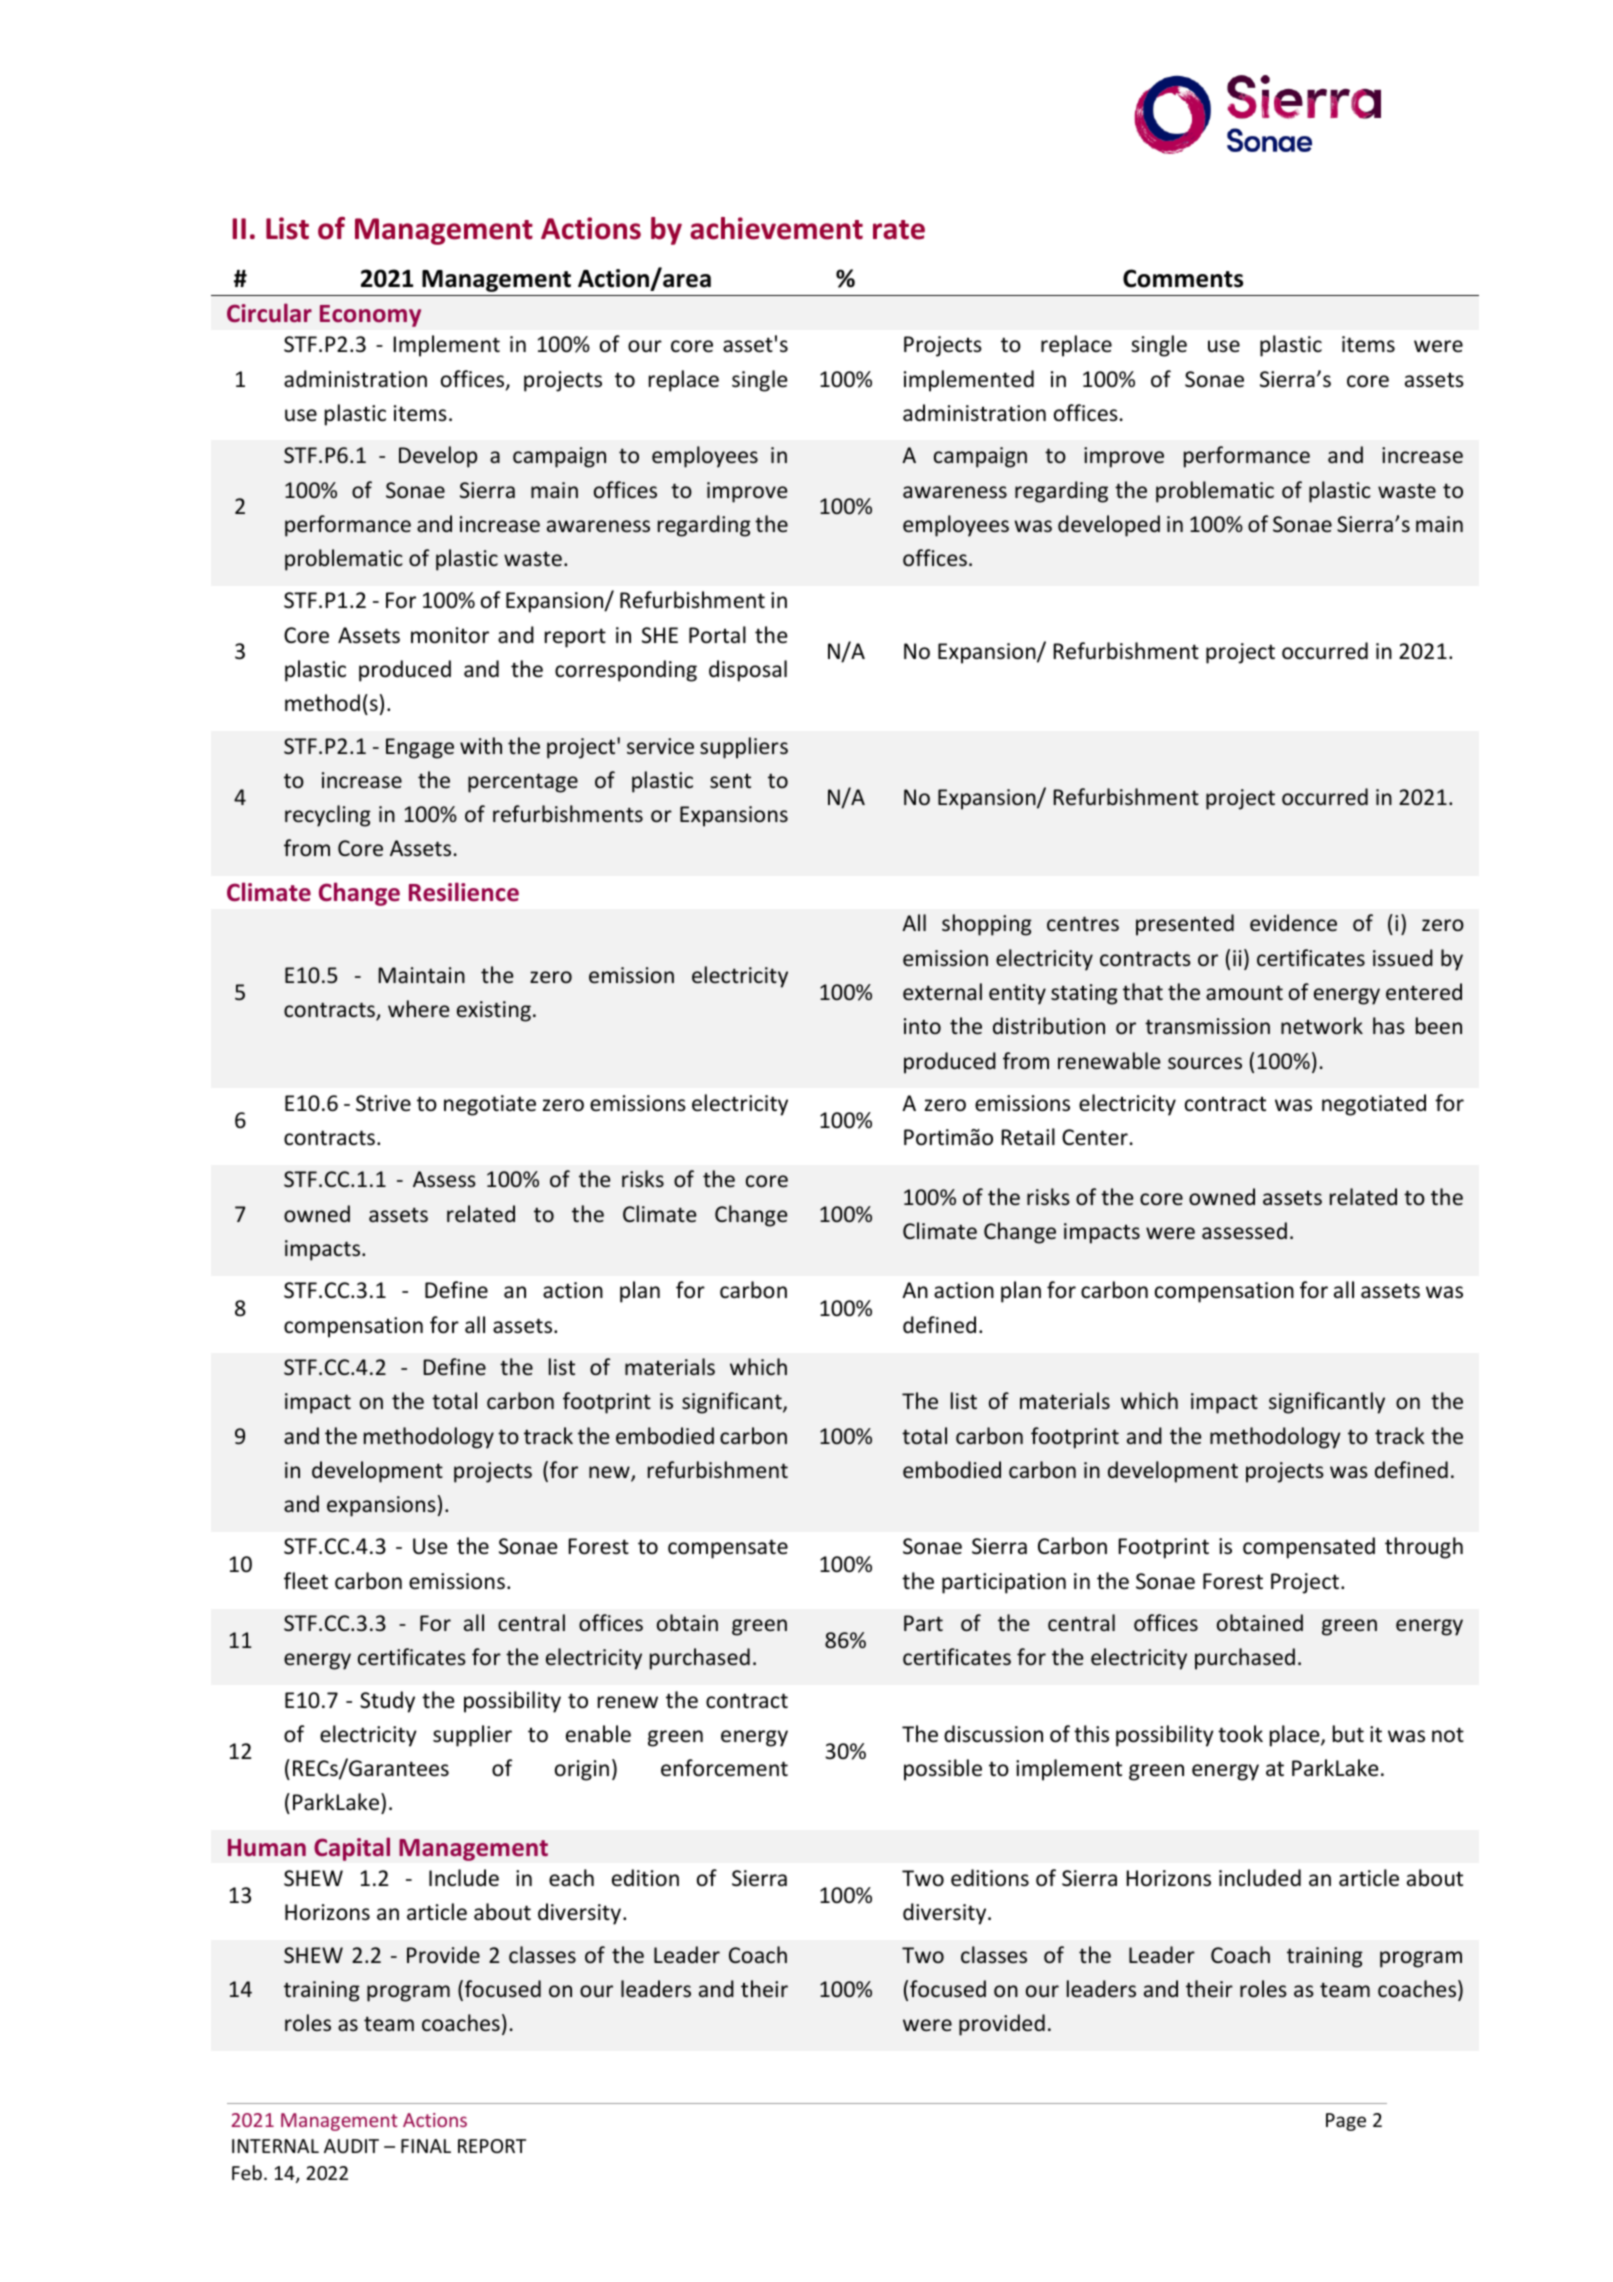 This document has height=2282, width=1613. I want to click on rate, so click(899, 230).
